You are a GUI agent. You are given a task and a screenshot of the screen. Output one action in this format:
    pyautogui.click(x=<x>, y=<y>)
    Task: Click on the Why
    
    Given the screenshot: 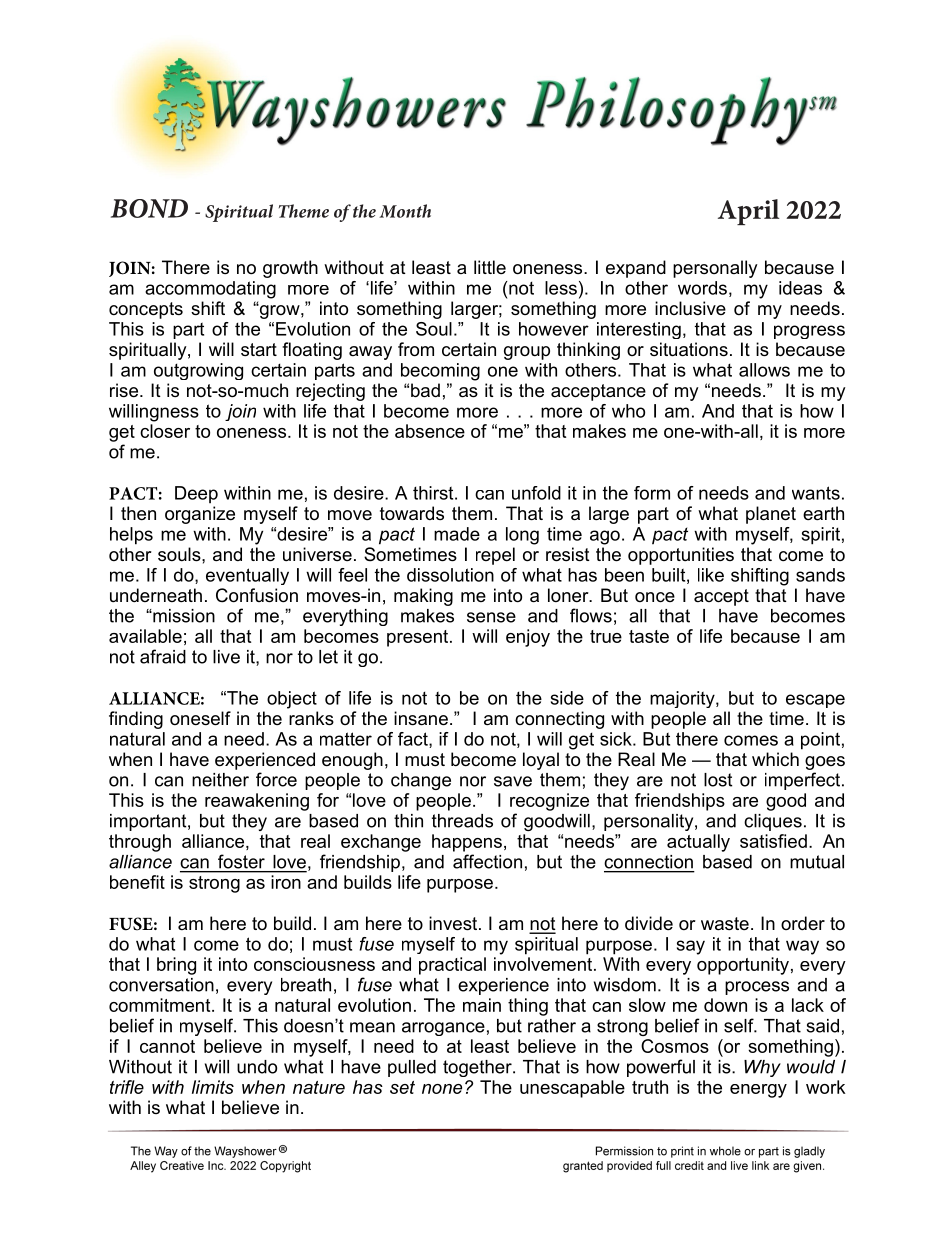 What is the action you would take?
    pyautogui.click(x=762, y=1068)
